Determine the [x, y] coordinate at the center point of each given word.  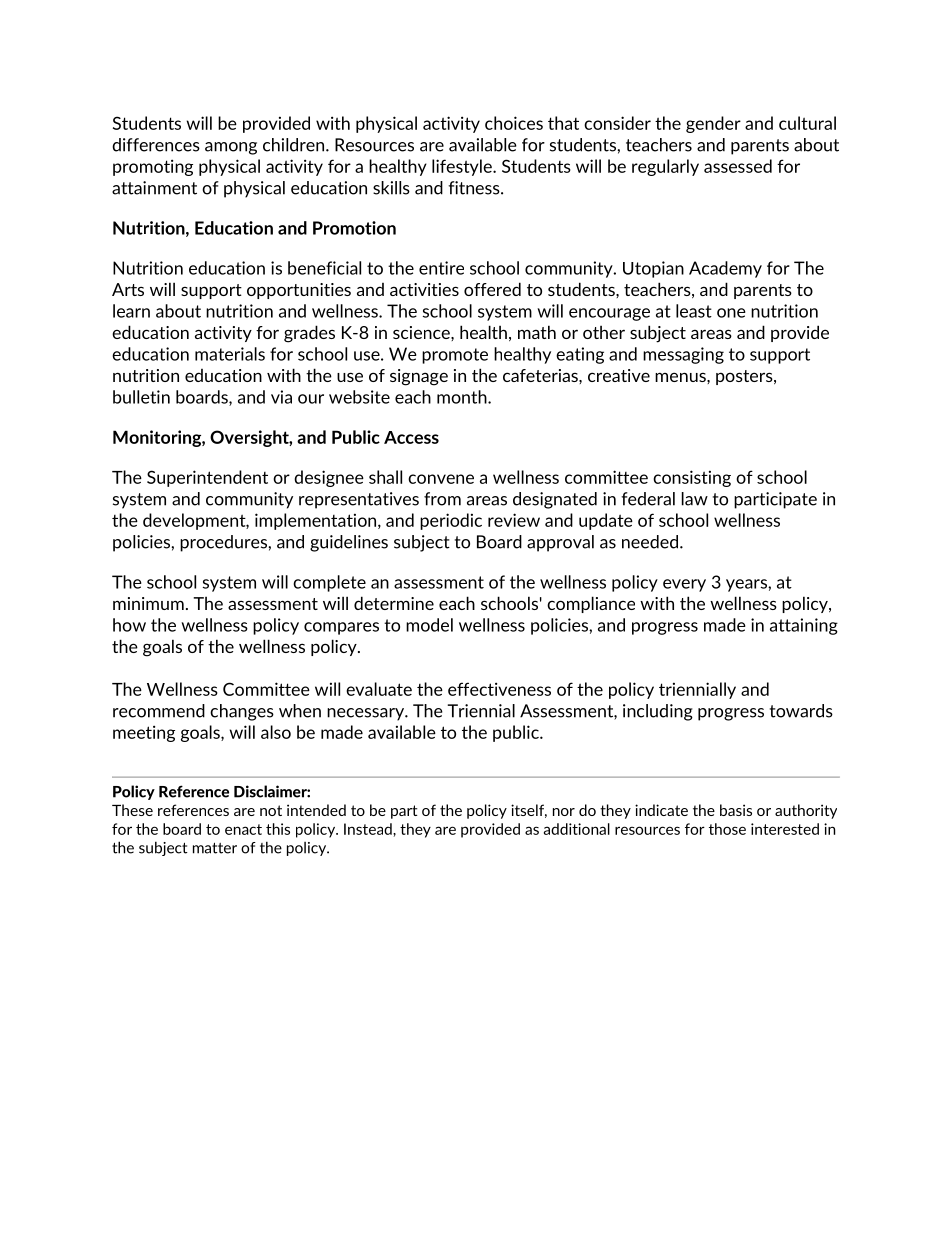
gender [713, 124]
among [231, 148]
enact [243, 829]
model [429, 625]
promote [455, 356]
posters [745, 377]
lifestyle [463, 167]
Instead [369, 829]
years [747, 585]
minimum [148, 603]
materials [230, 354]
